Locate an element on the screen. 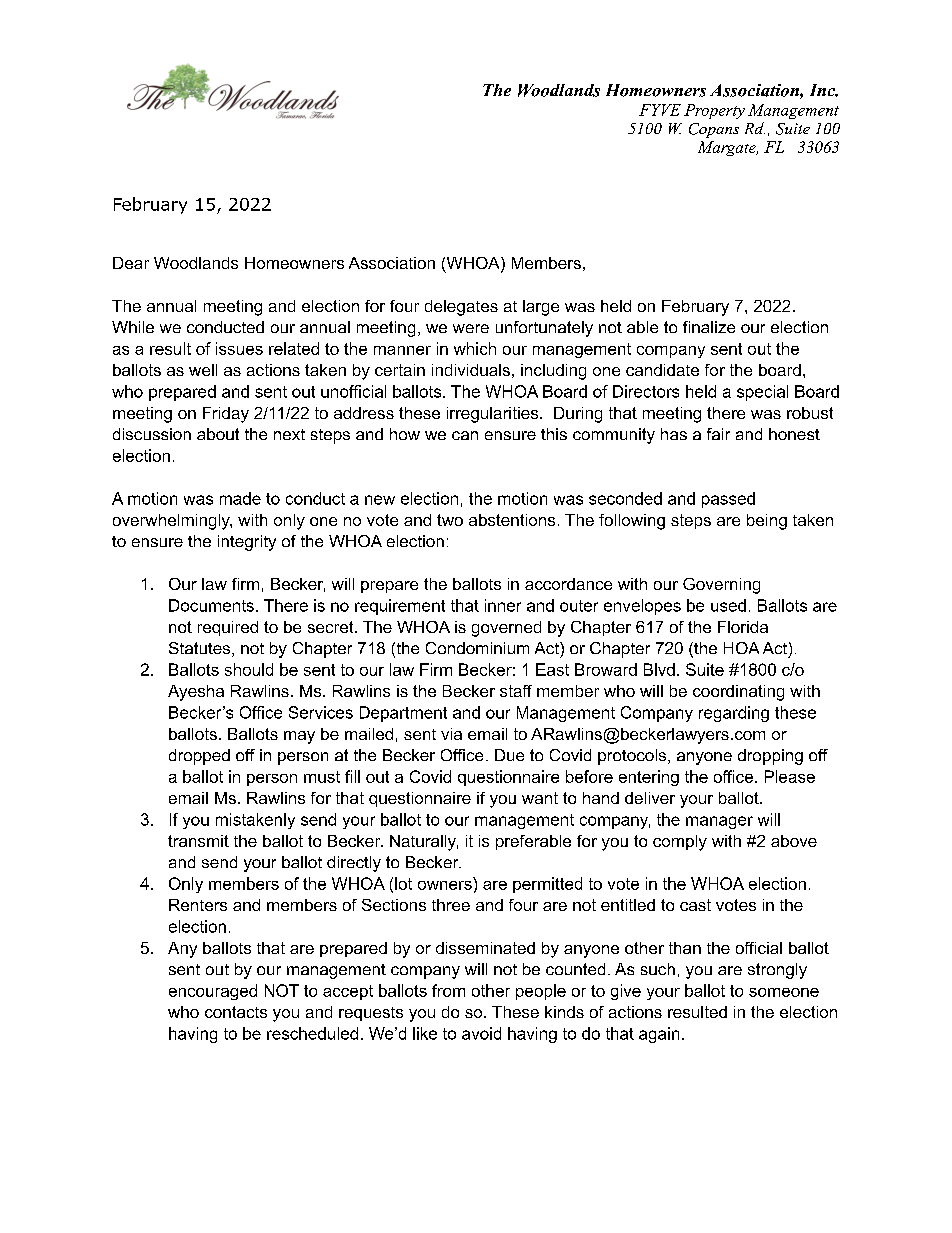 The height and width of the screenshot is (1233, 952). about is located at coordinates (218, 434).
